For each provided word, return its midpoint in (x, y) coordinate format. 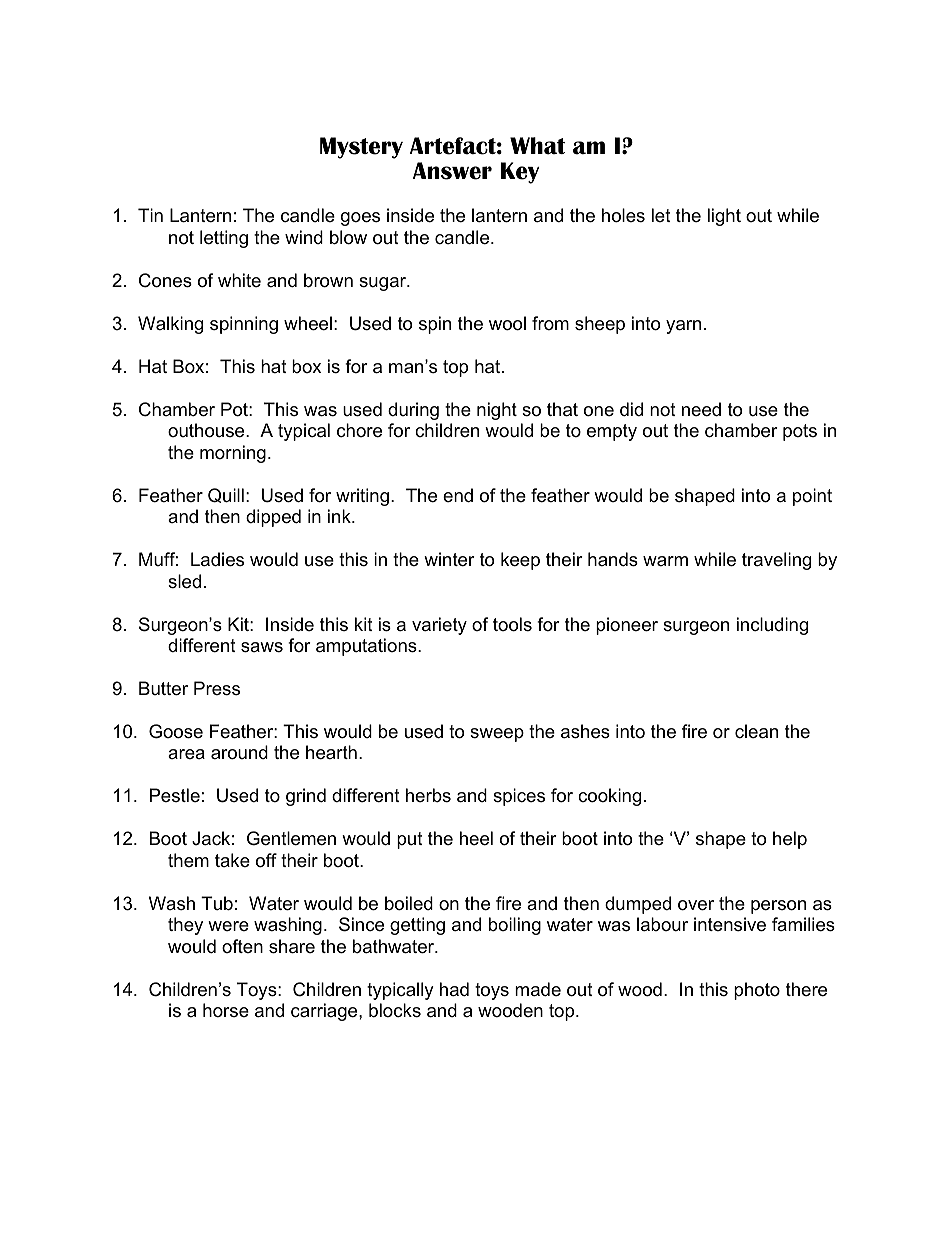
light (724, 217)
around (239, 752)
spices (519, 797)
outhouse (207, 430)
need (701, 409)
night (497, 411)
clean (756, 731)
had (454, 989)
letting (224, 239)
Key (520, 173)
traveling (776, 561)
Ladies (217, 559)
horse (226, 1010)
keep (520, 561)
